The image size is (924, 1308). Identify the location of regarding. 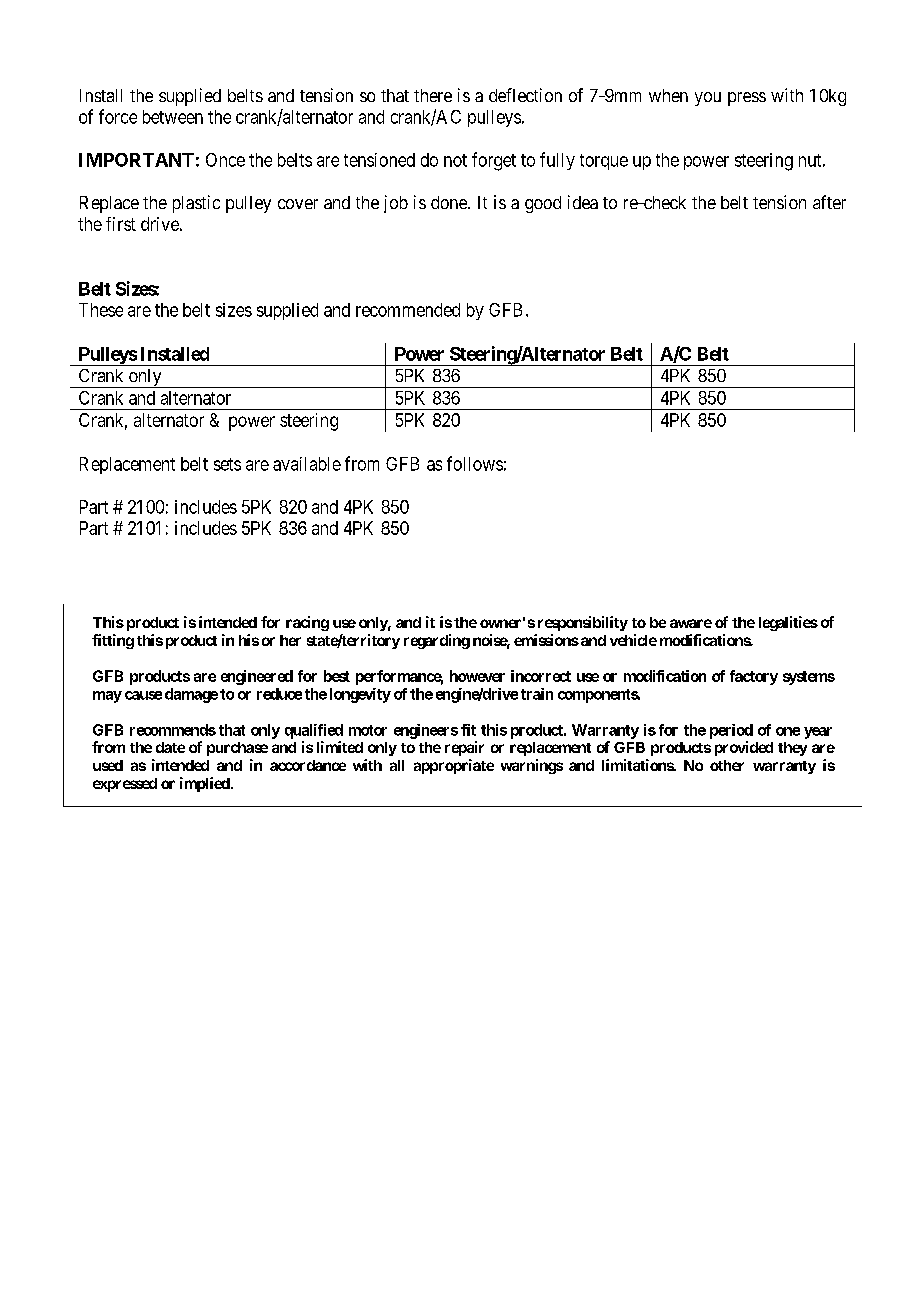
(437, 641).
